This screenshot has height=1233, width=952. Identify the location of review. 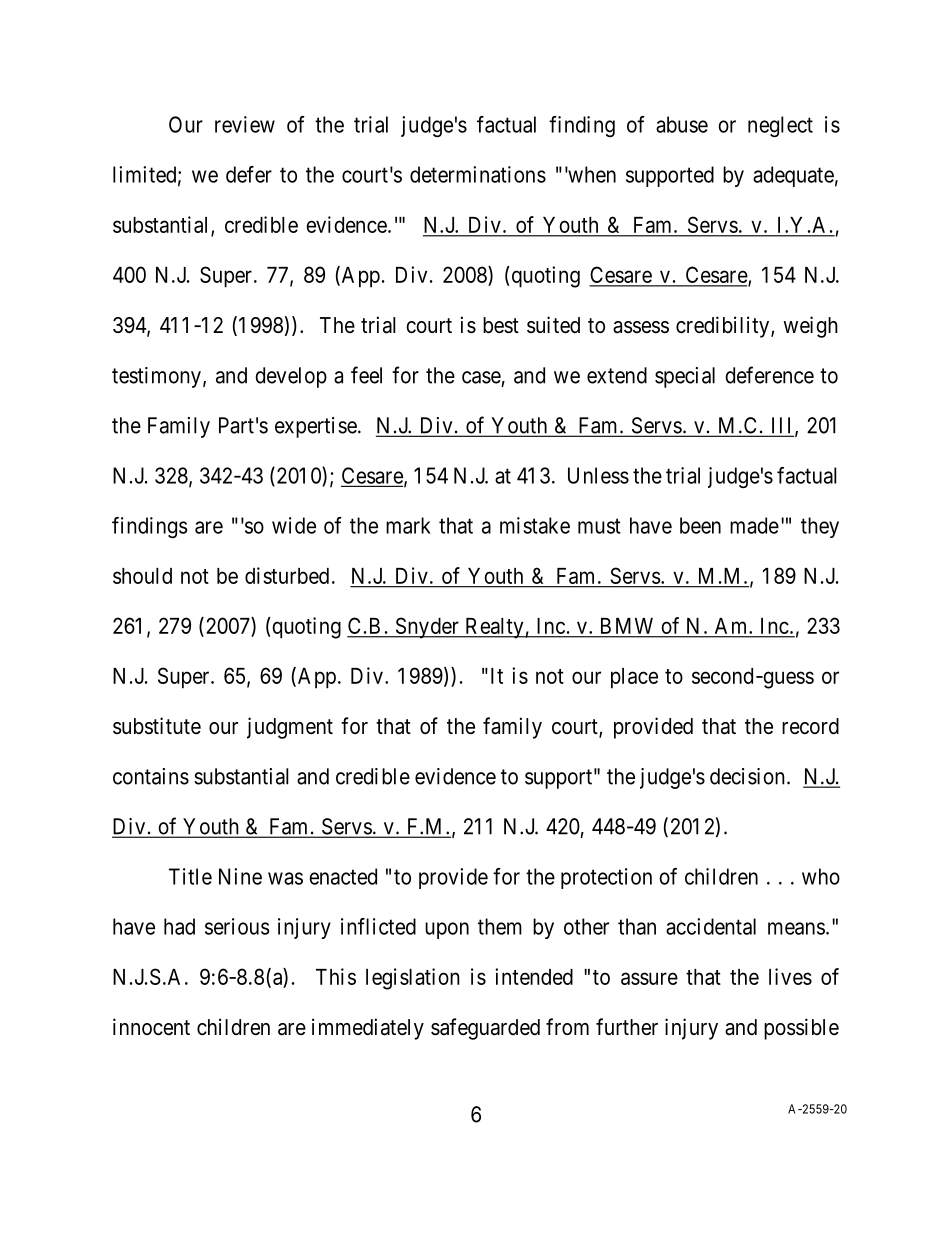
(245, 124).
